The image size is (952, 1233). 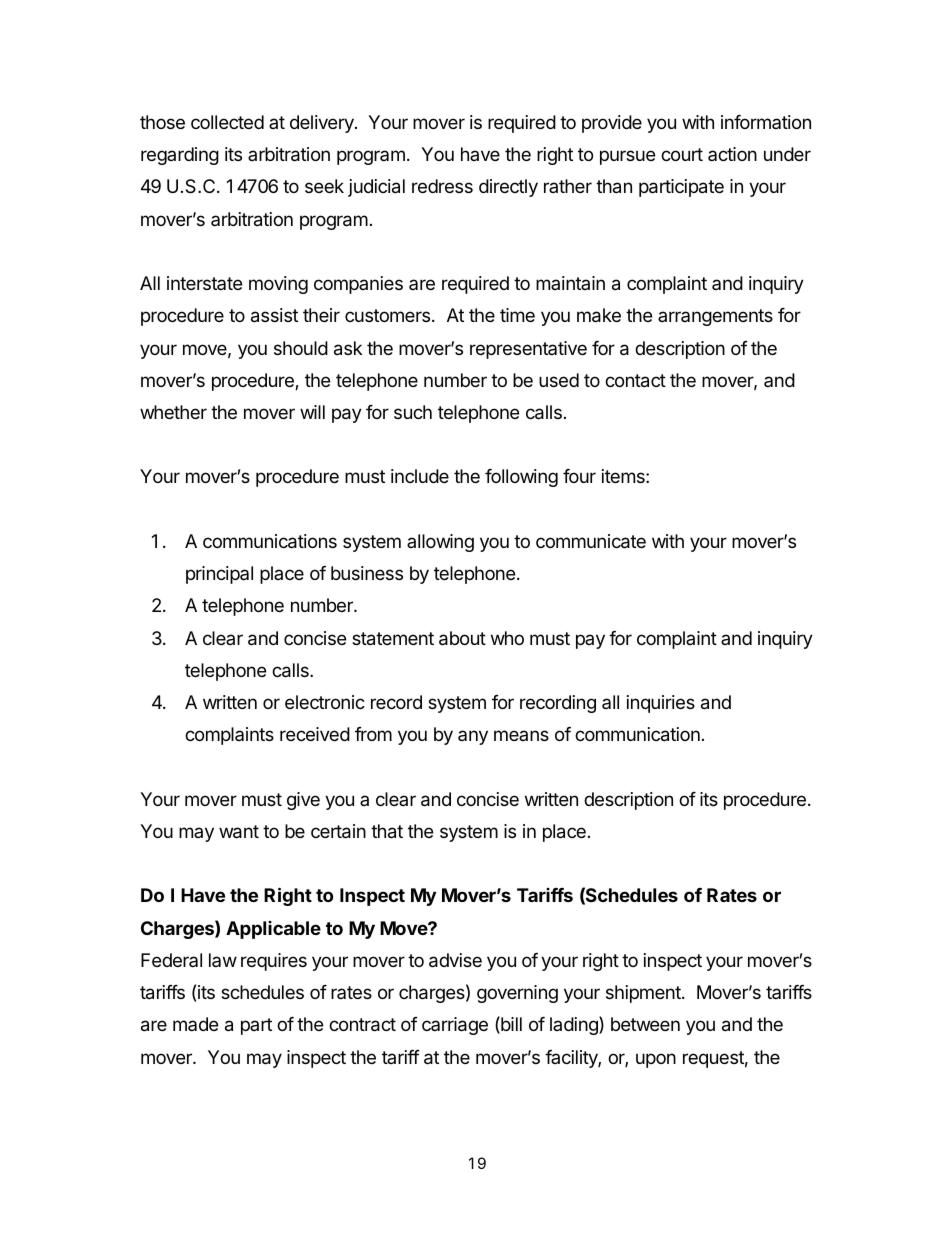 What do you see at coordinates (315, 734) in the screenshot?
I see `received` at bounding box center [315, 734].
